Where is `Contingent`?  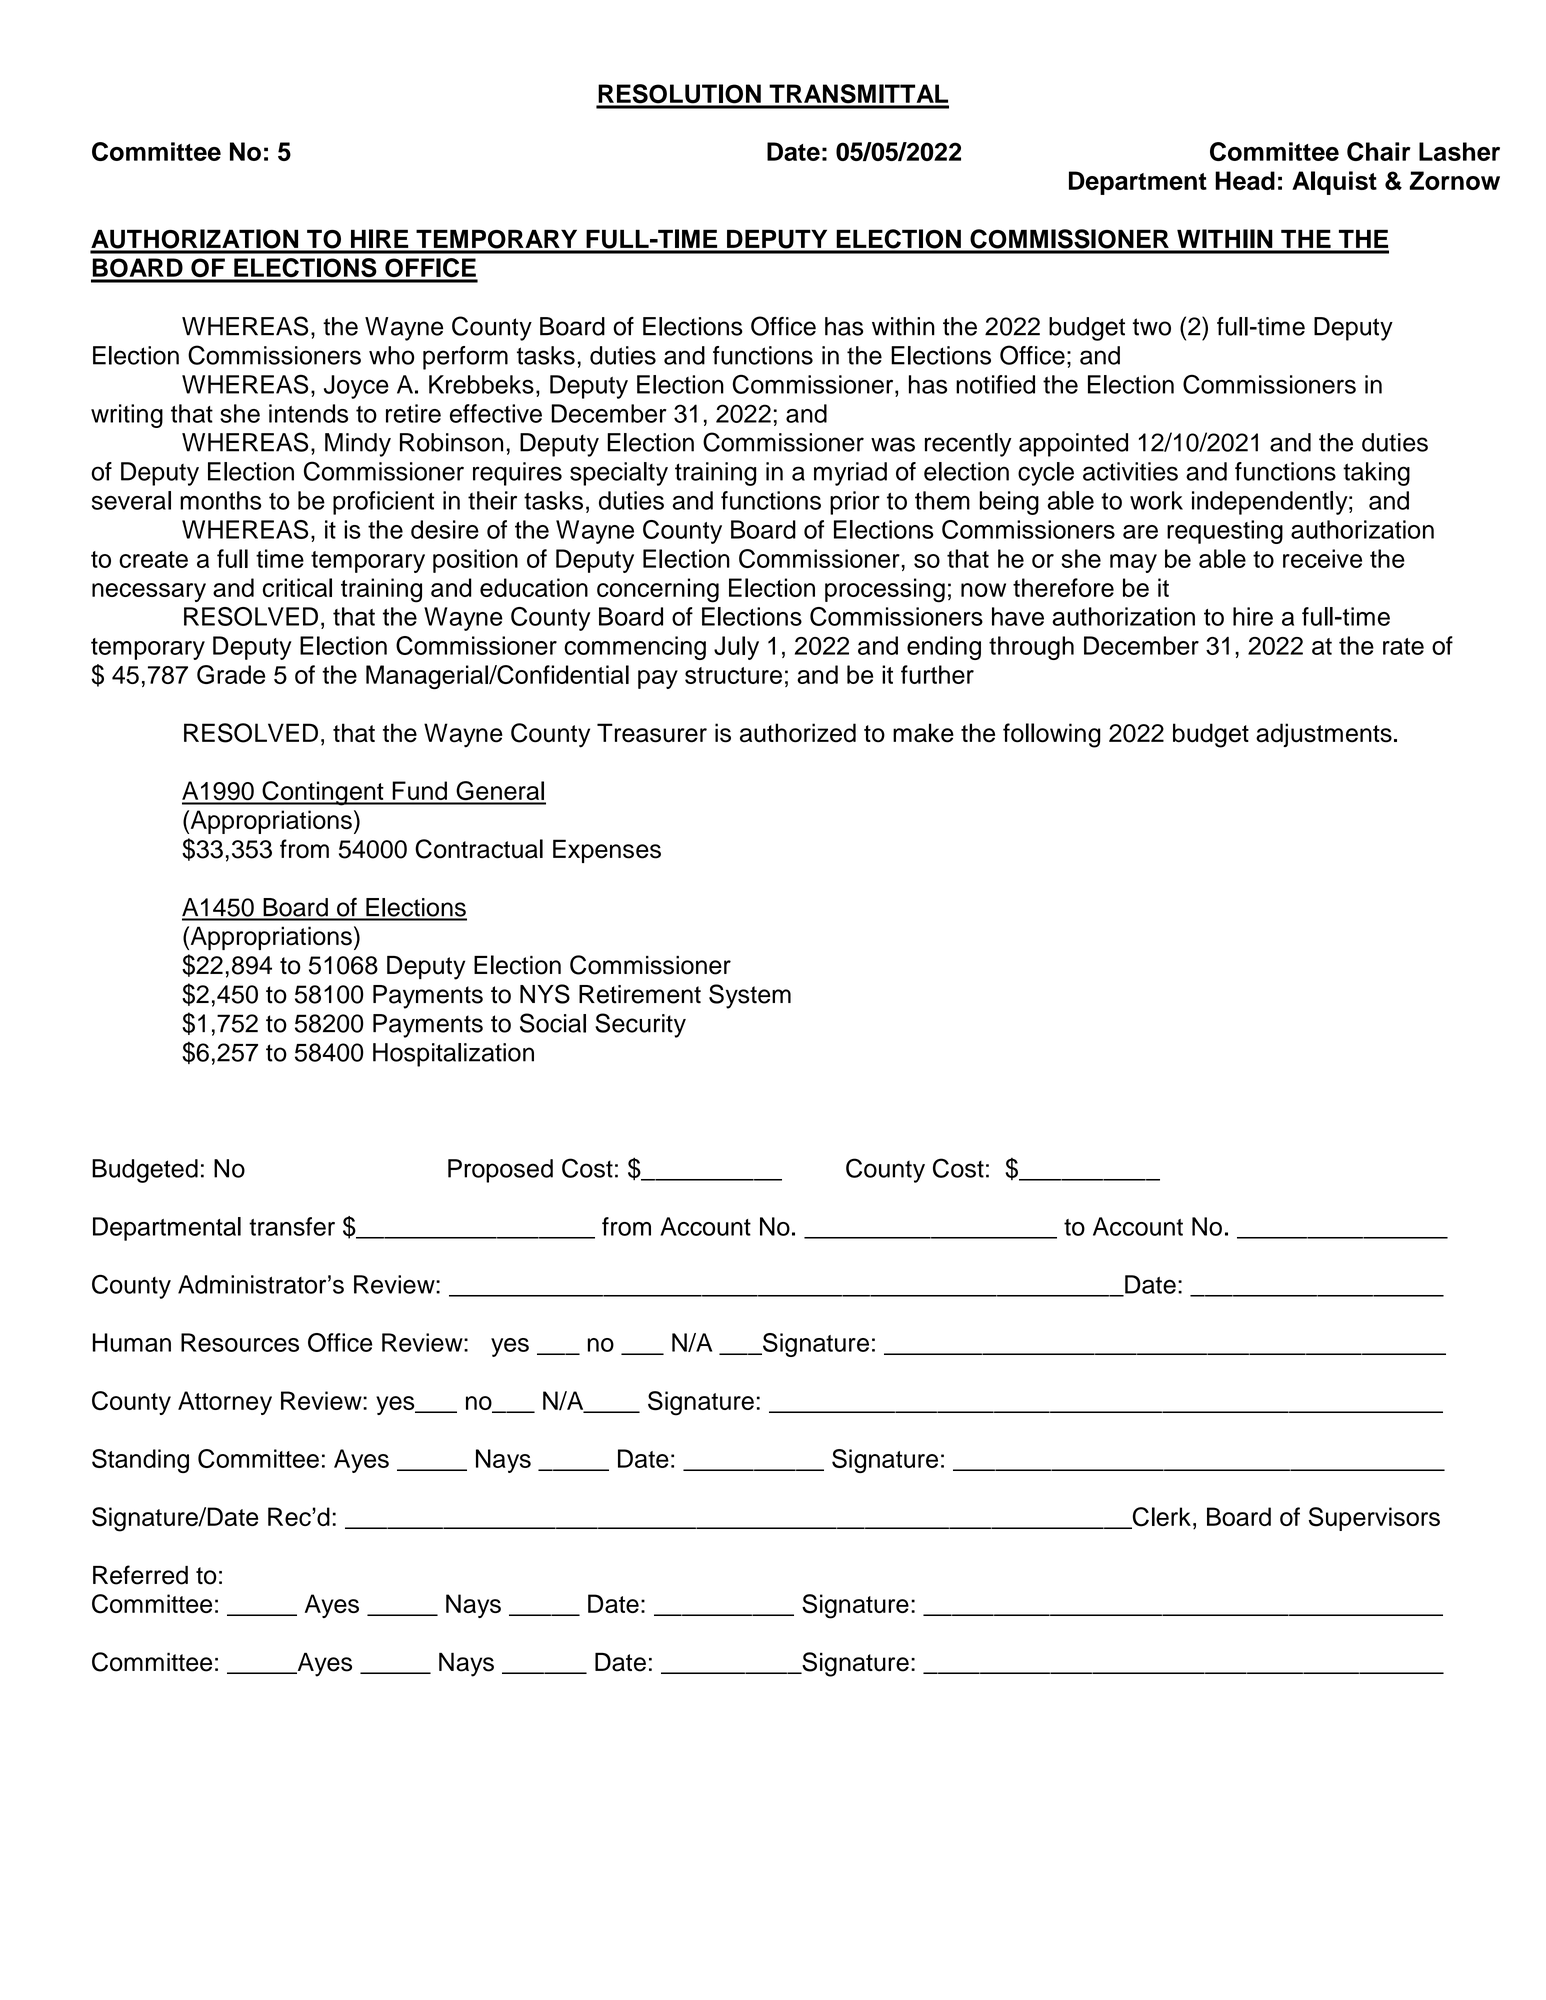
Contingent is located at coordinates (323, 793).
